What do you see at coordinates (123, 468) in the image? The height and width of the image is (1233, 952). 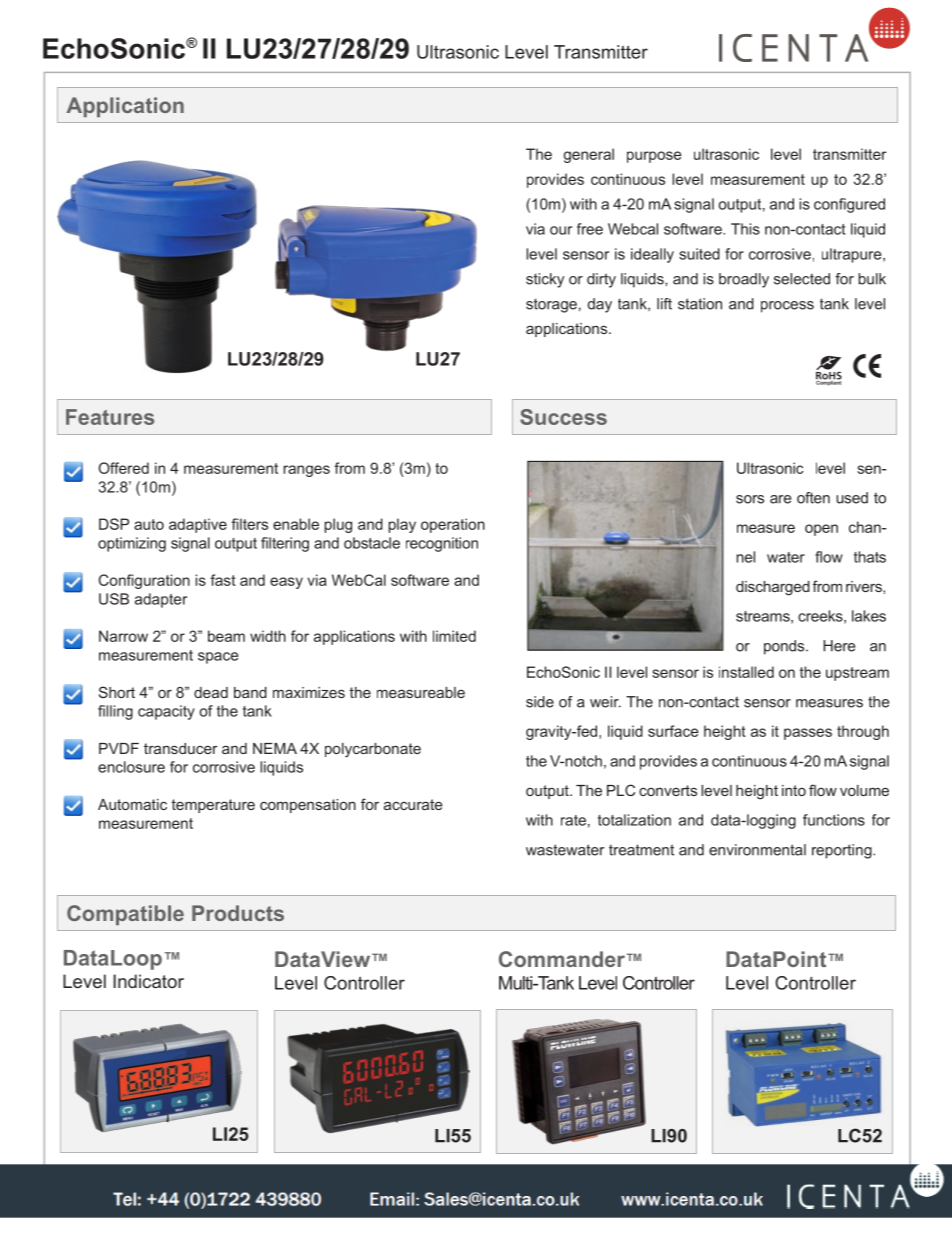 I see `Offered` at bounding box center [123, 468].
